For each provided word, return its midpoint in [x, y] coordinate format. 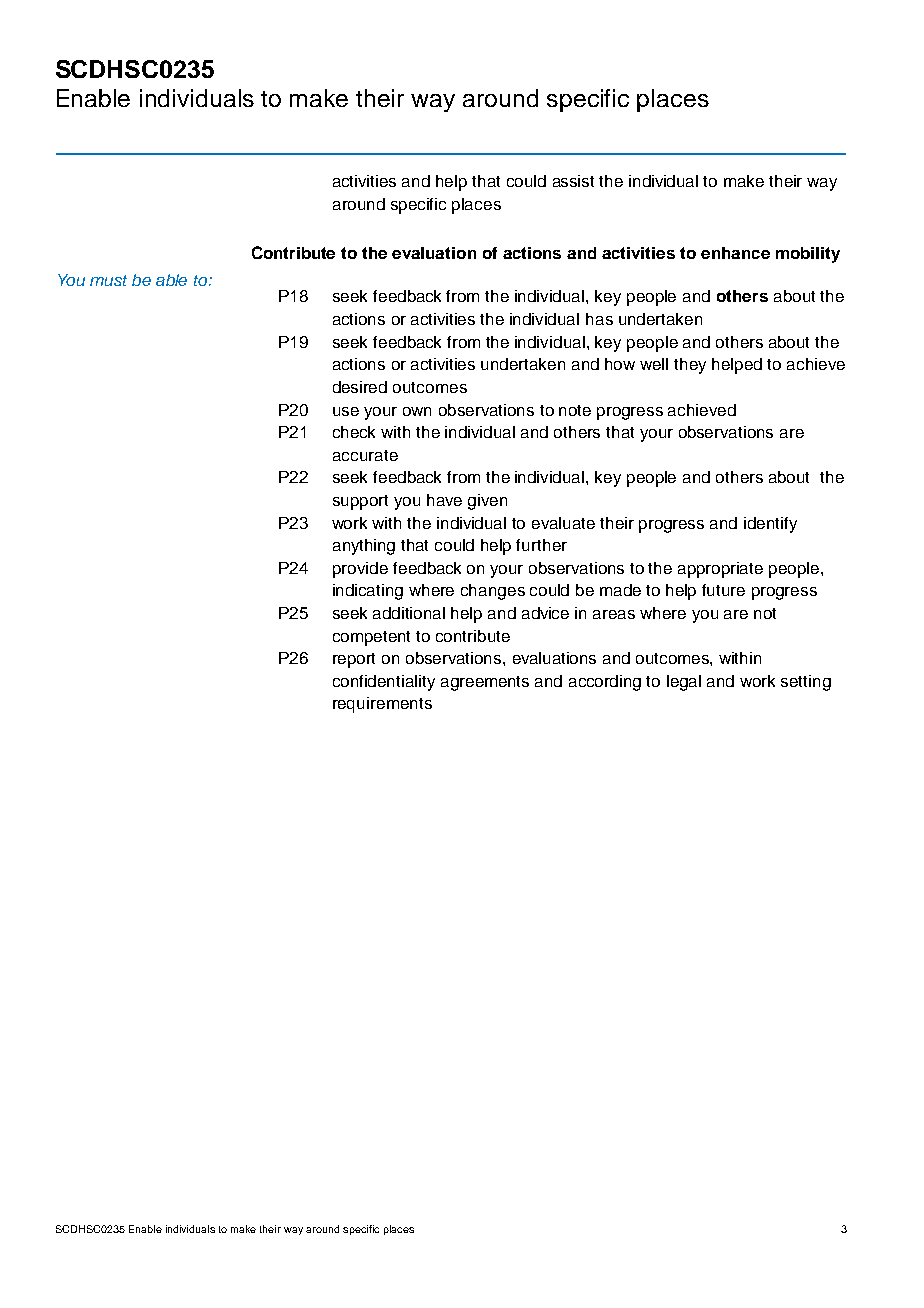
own [417, 411]
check [354, 432]
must [108, 280]
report [354, 660]
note [575, 410]
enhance [735, 253]
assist [573, 181]
